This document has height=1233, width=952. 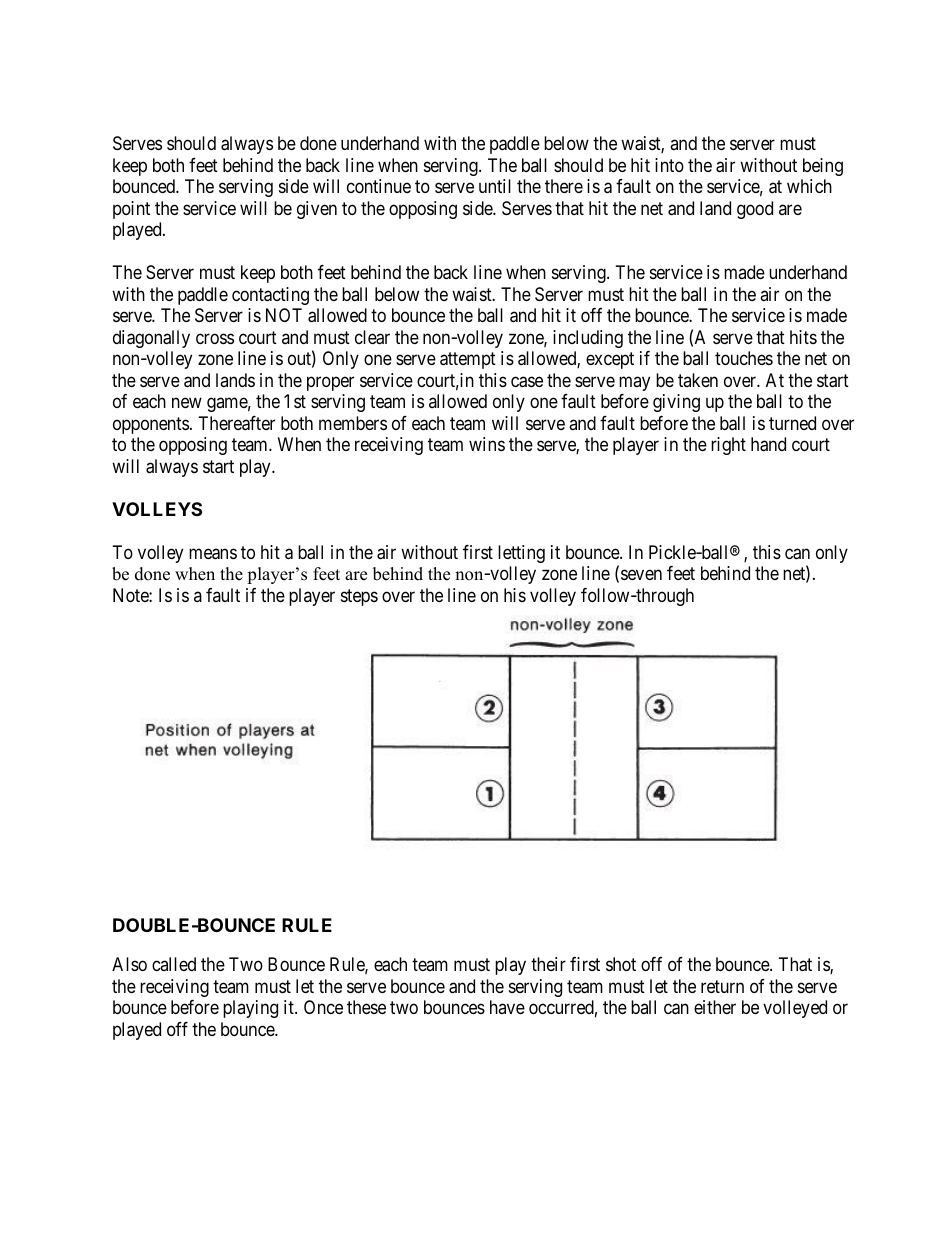 What do you see at coordinates (174, 964) in the document?
I see `called` at bounding box center [174, 964].
